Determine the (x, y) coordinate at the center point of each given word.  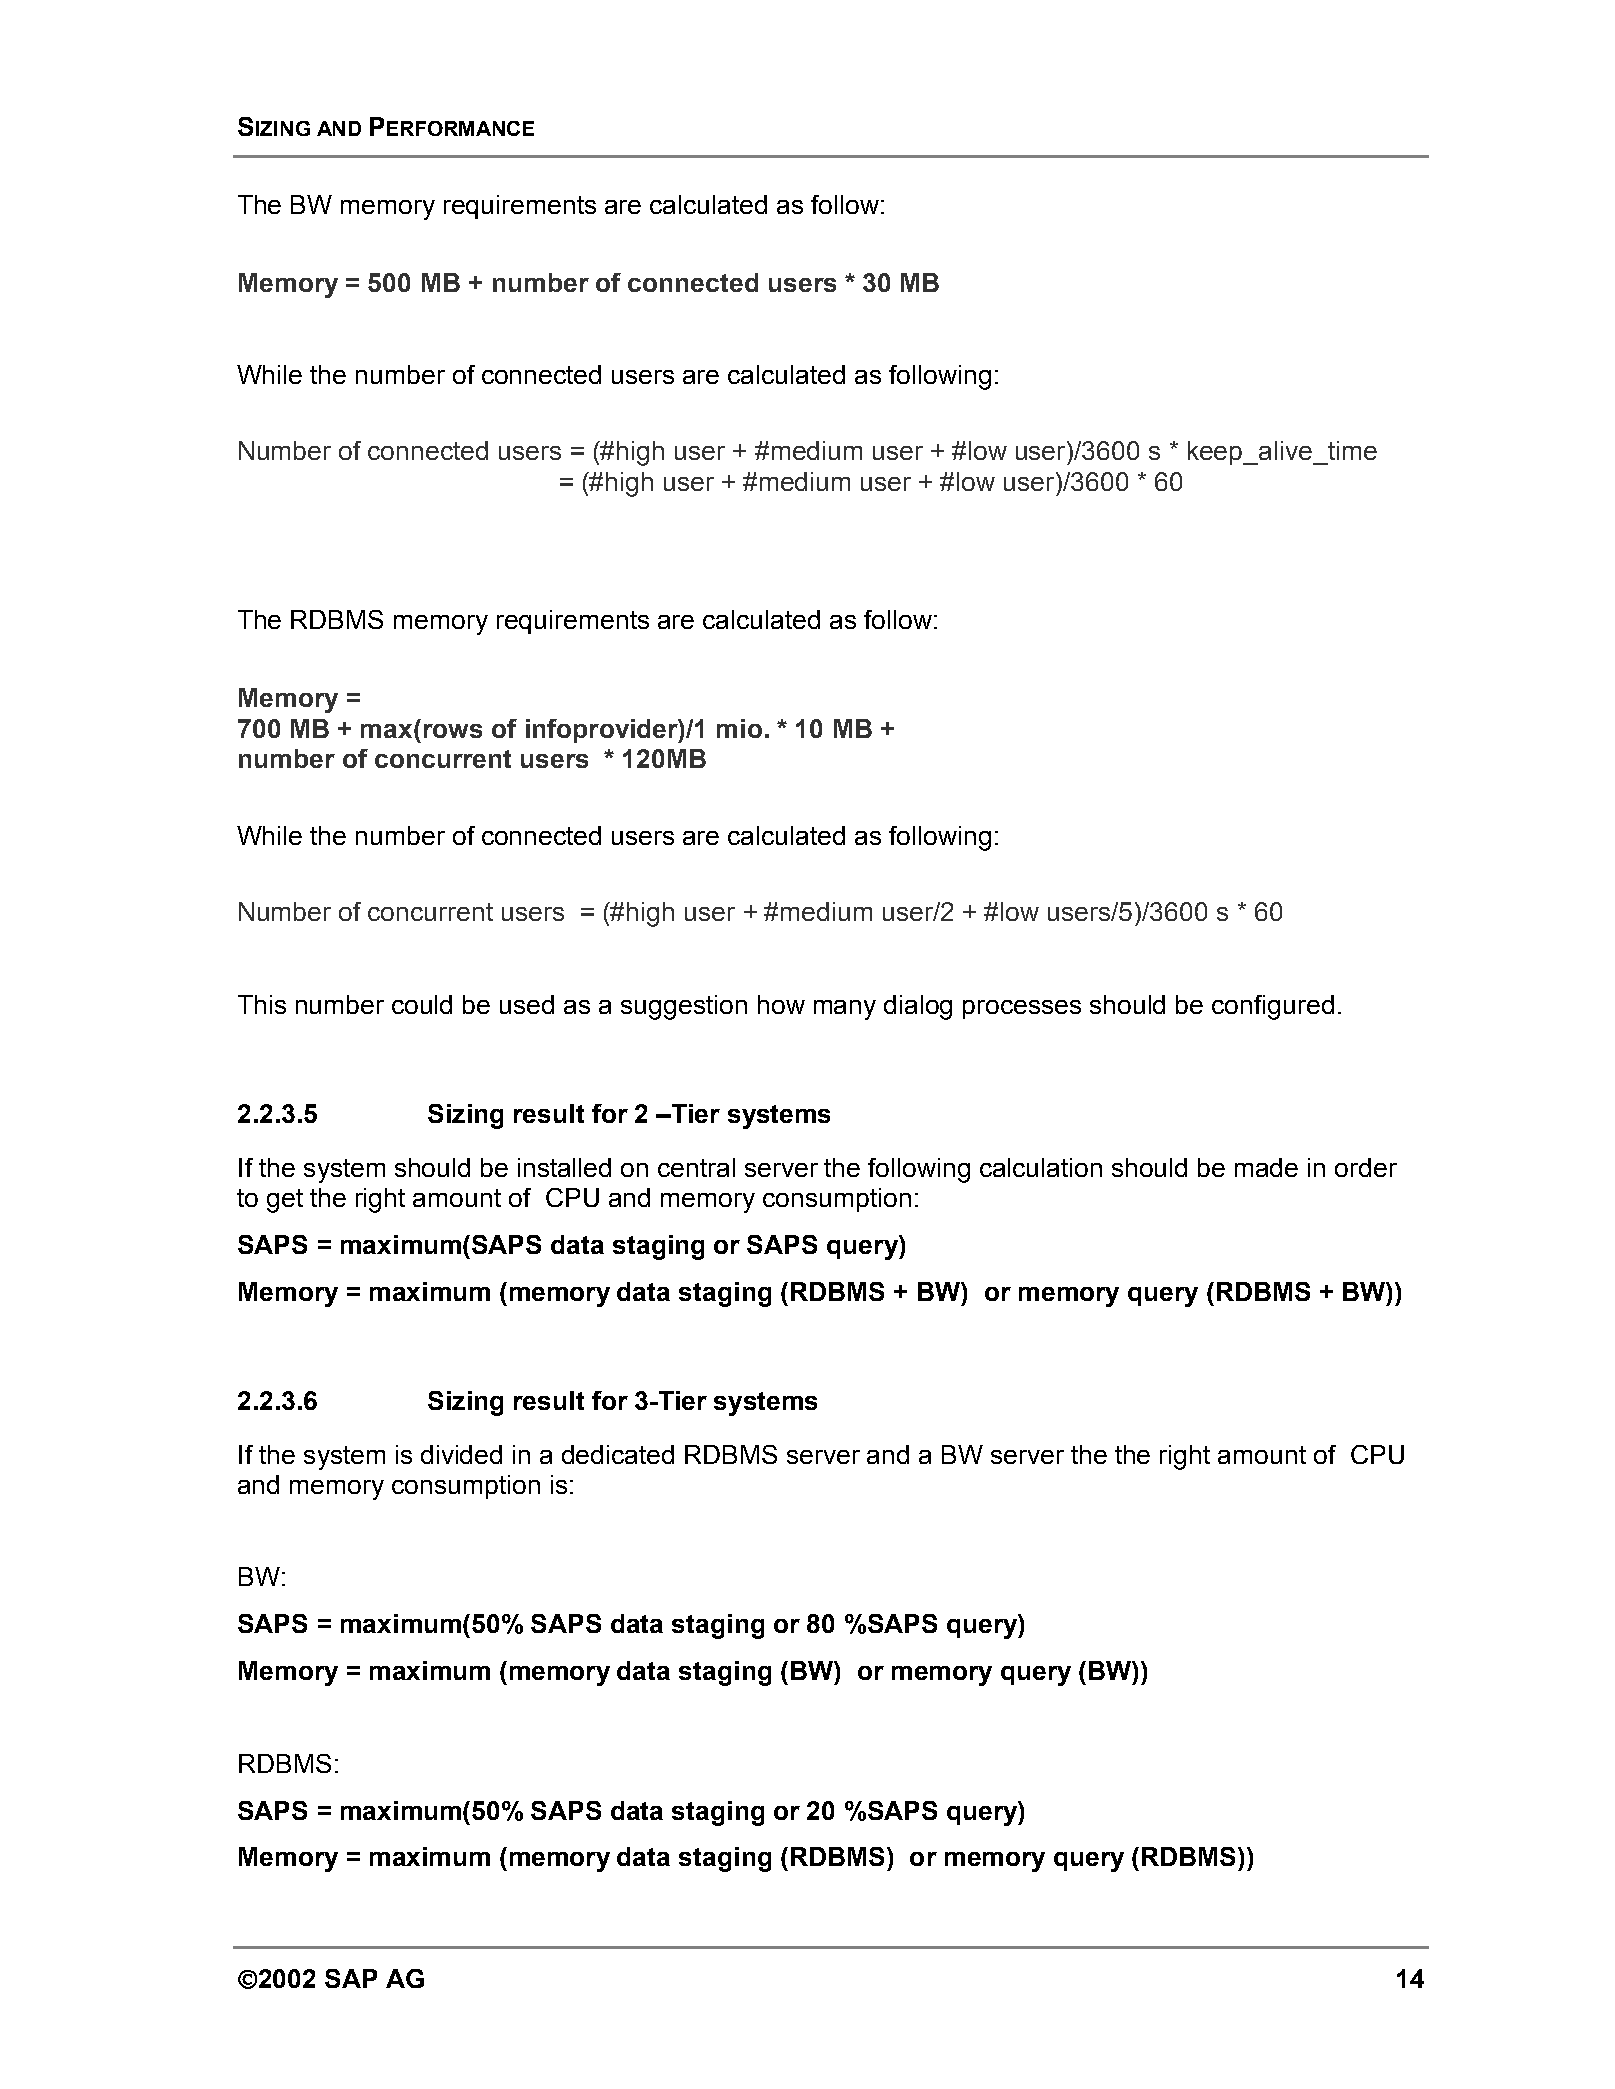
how (781, 1004)
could (422, 1004)
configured (1273, 1007)
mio (739, 728)
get (285, 1201)
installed (564, 1167)
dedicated (618, 1454)
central (696, 1167)
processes (1022, 1009)
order (1366, 1167)
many (845, 1010)
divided (461, 1454)
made (1266, 1167)
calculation (1041, 1167)
